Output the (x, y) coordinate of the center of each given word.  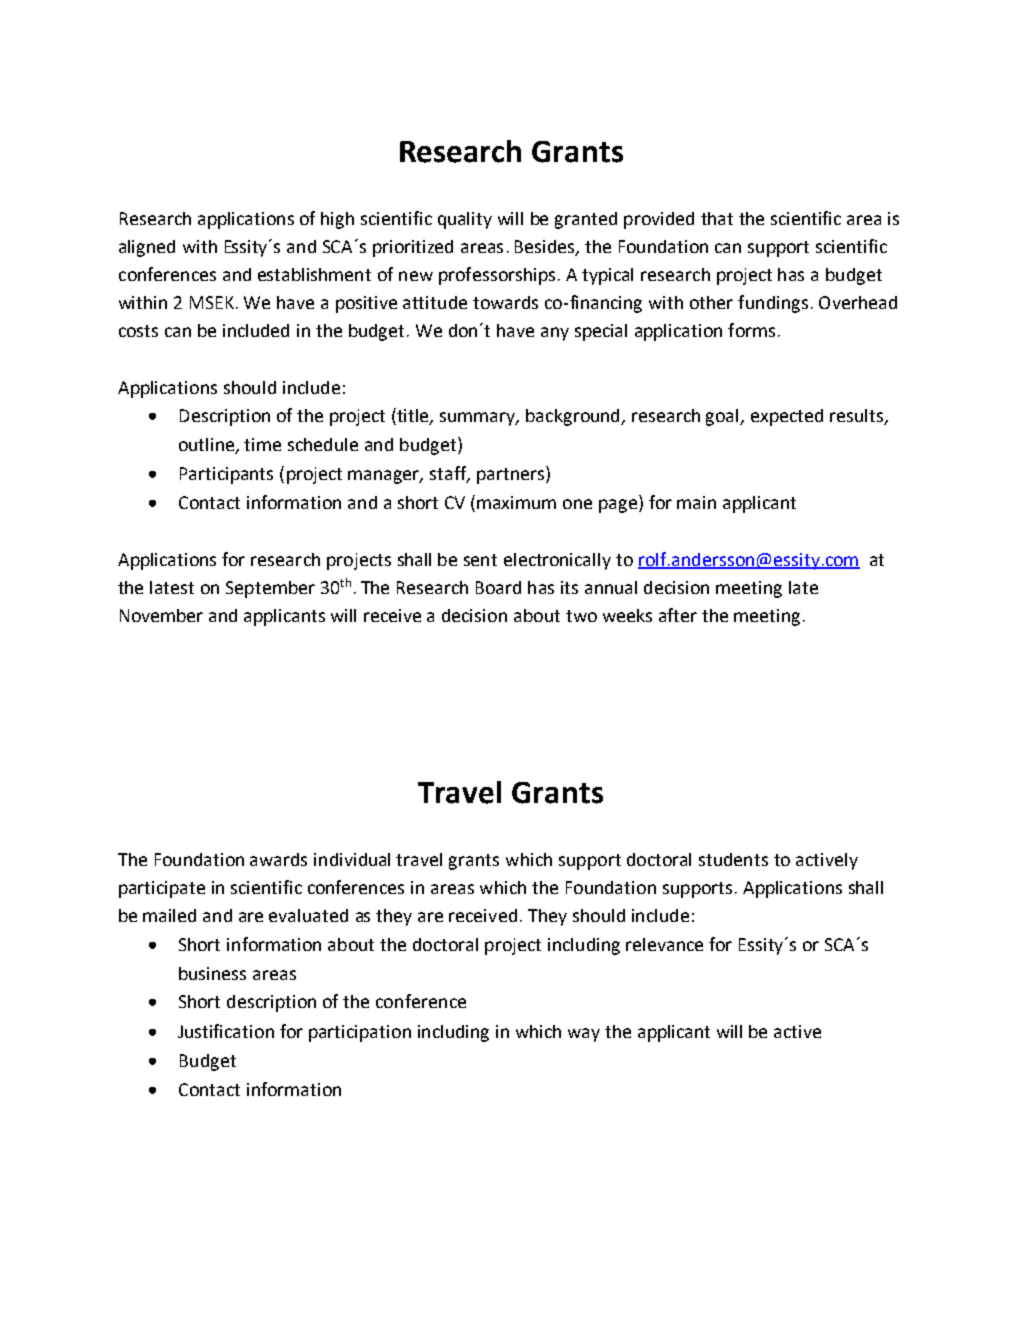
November (161, 615)
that (717, 218)
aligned (147, 248)
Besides (546, 247)
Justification (226, 1031)
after (678, 615)
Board (498, 587)
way (584, 1035)
